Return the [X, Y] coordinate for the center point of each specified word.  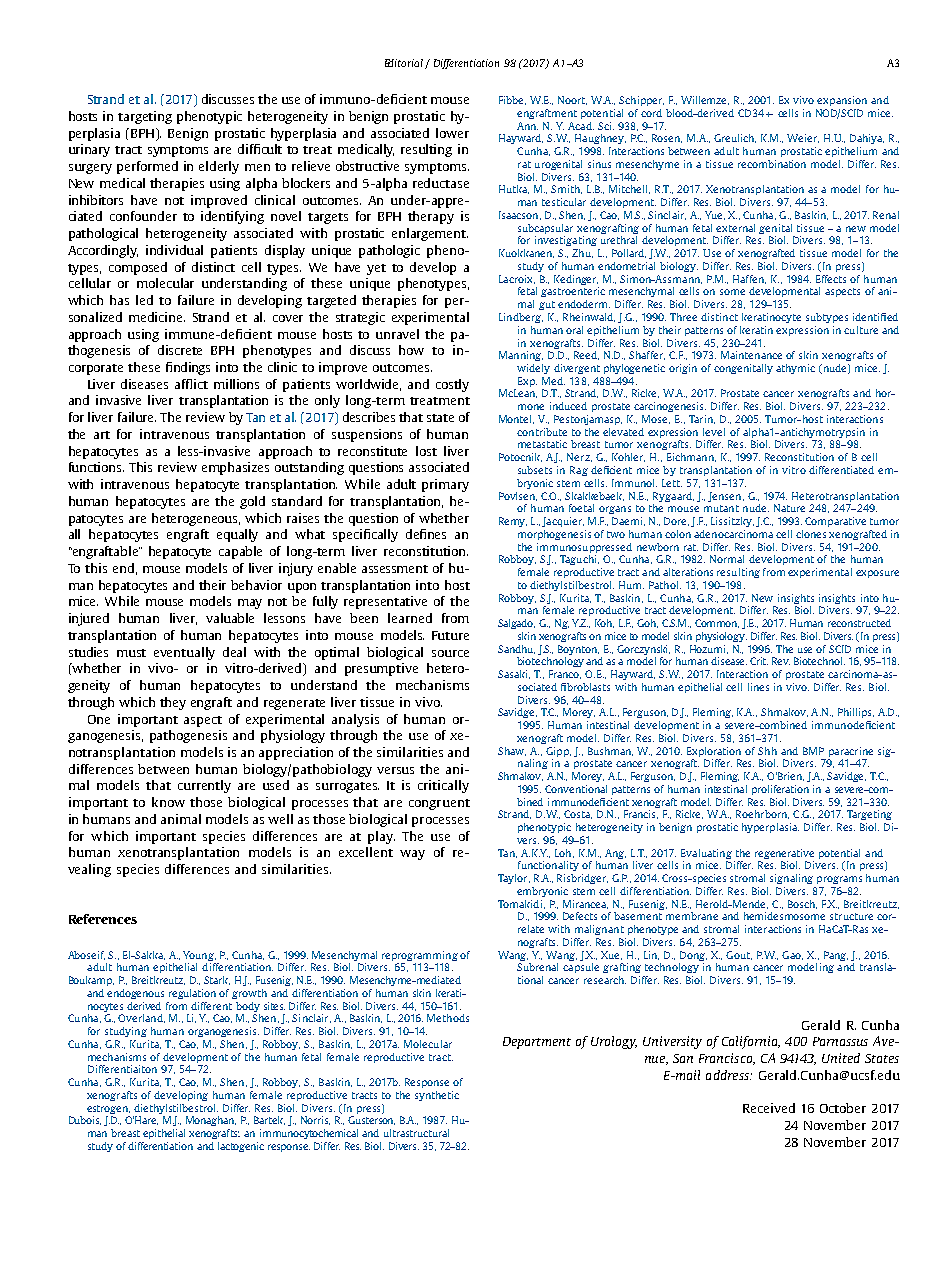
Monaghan [211, 1121]
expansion [842, 101]
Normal [727, 559]
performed [147, 167]
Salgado [516, 624]
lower [452, 133]
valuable [230, 618]
